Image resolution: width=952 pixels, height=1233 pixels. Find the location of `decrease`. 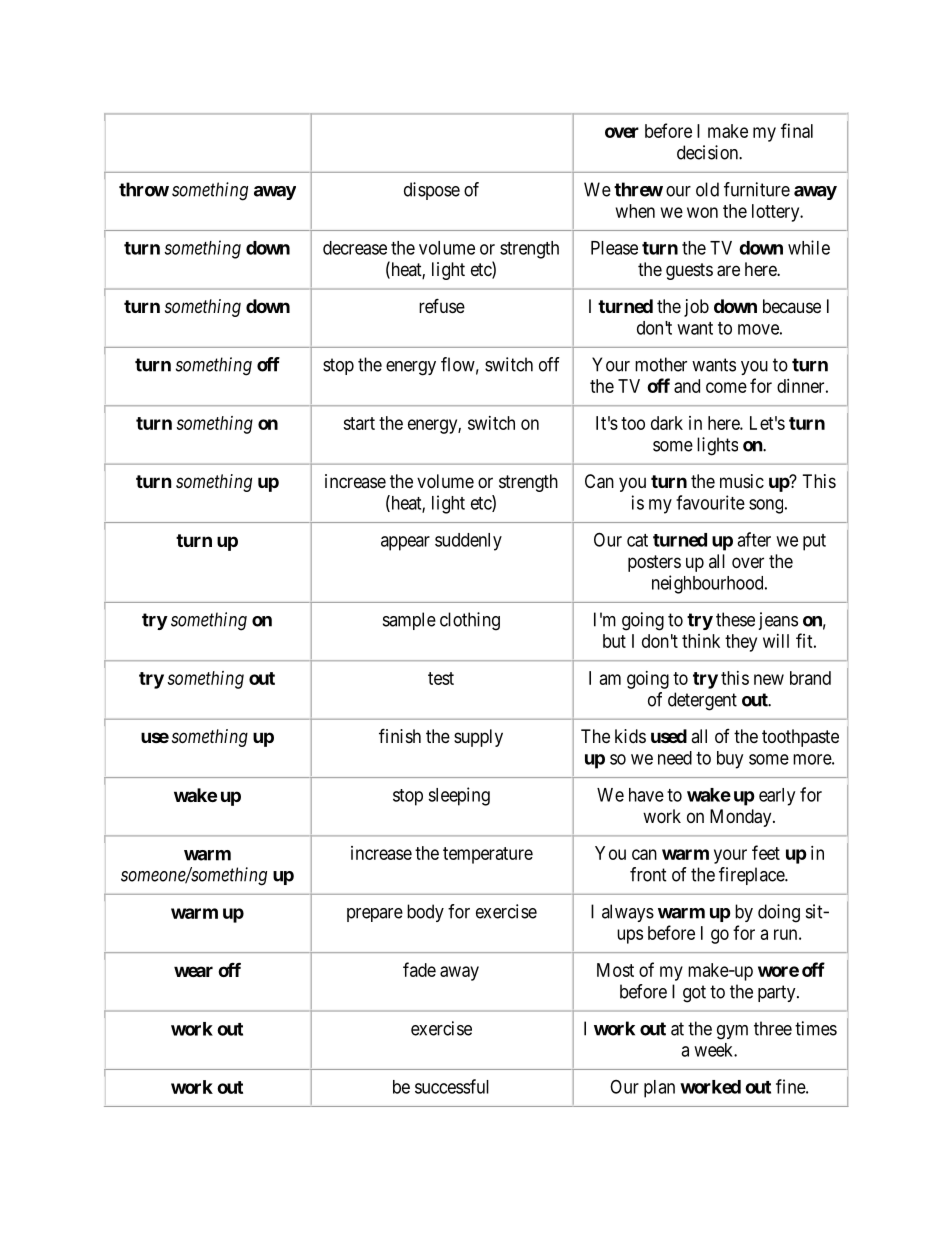

decrease is located at coordinates (355, 248).
